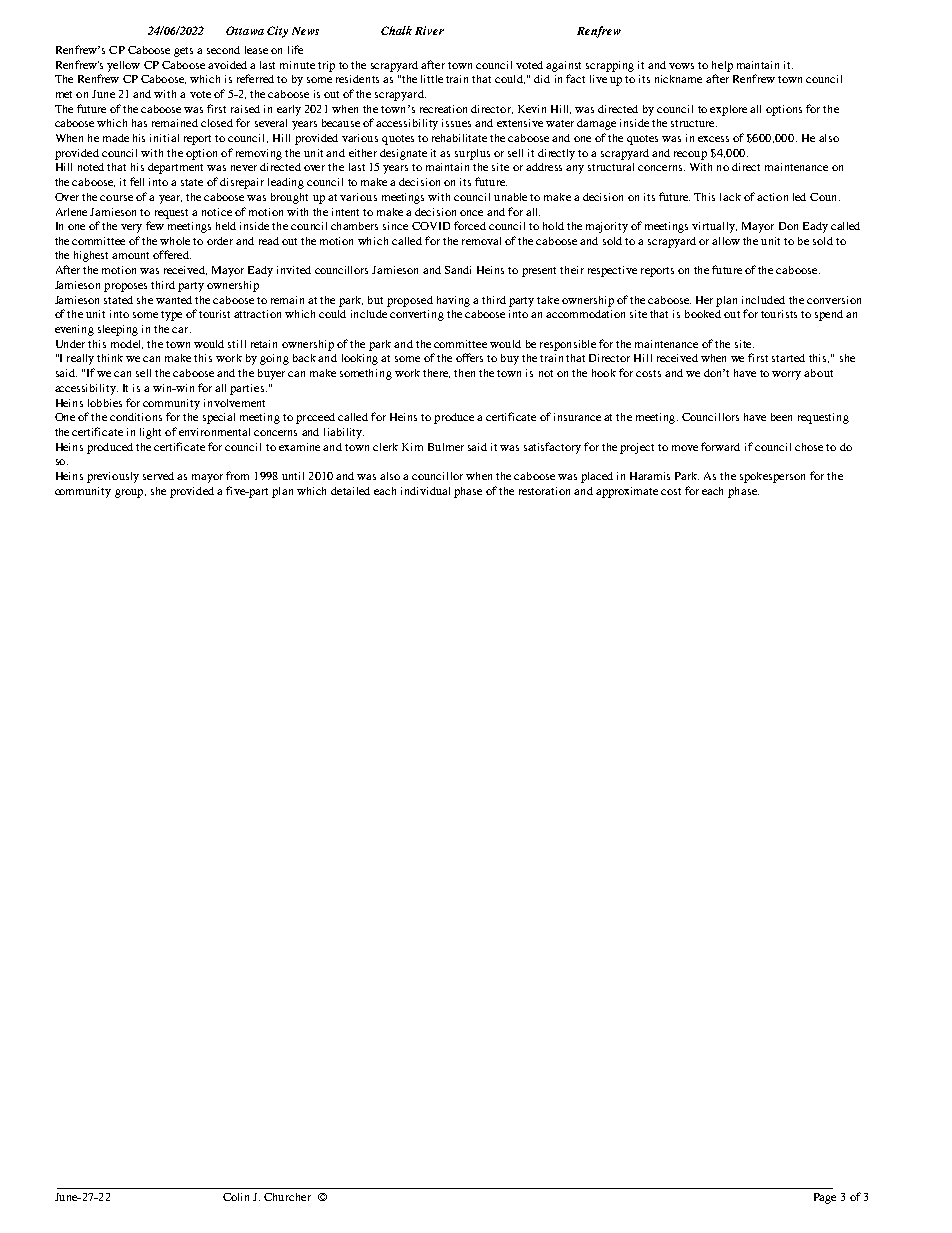  What do you see at coordinates (722, 66) in the screenshot?
I see `help` at bounding box center [722, 66].
